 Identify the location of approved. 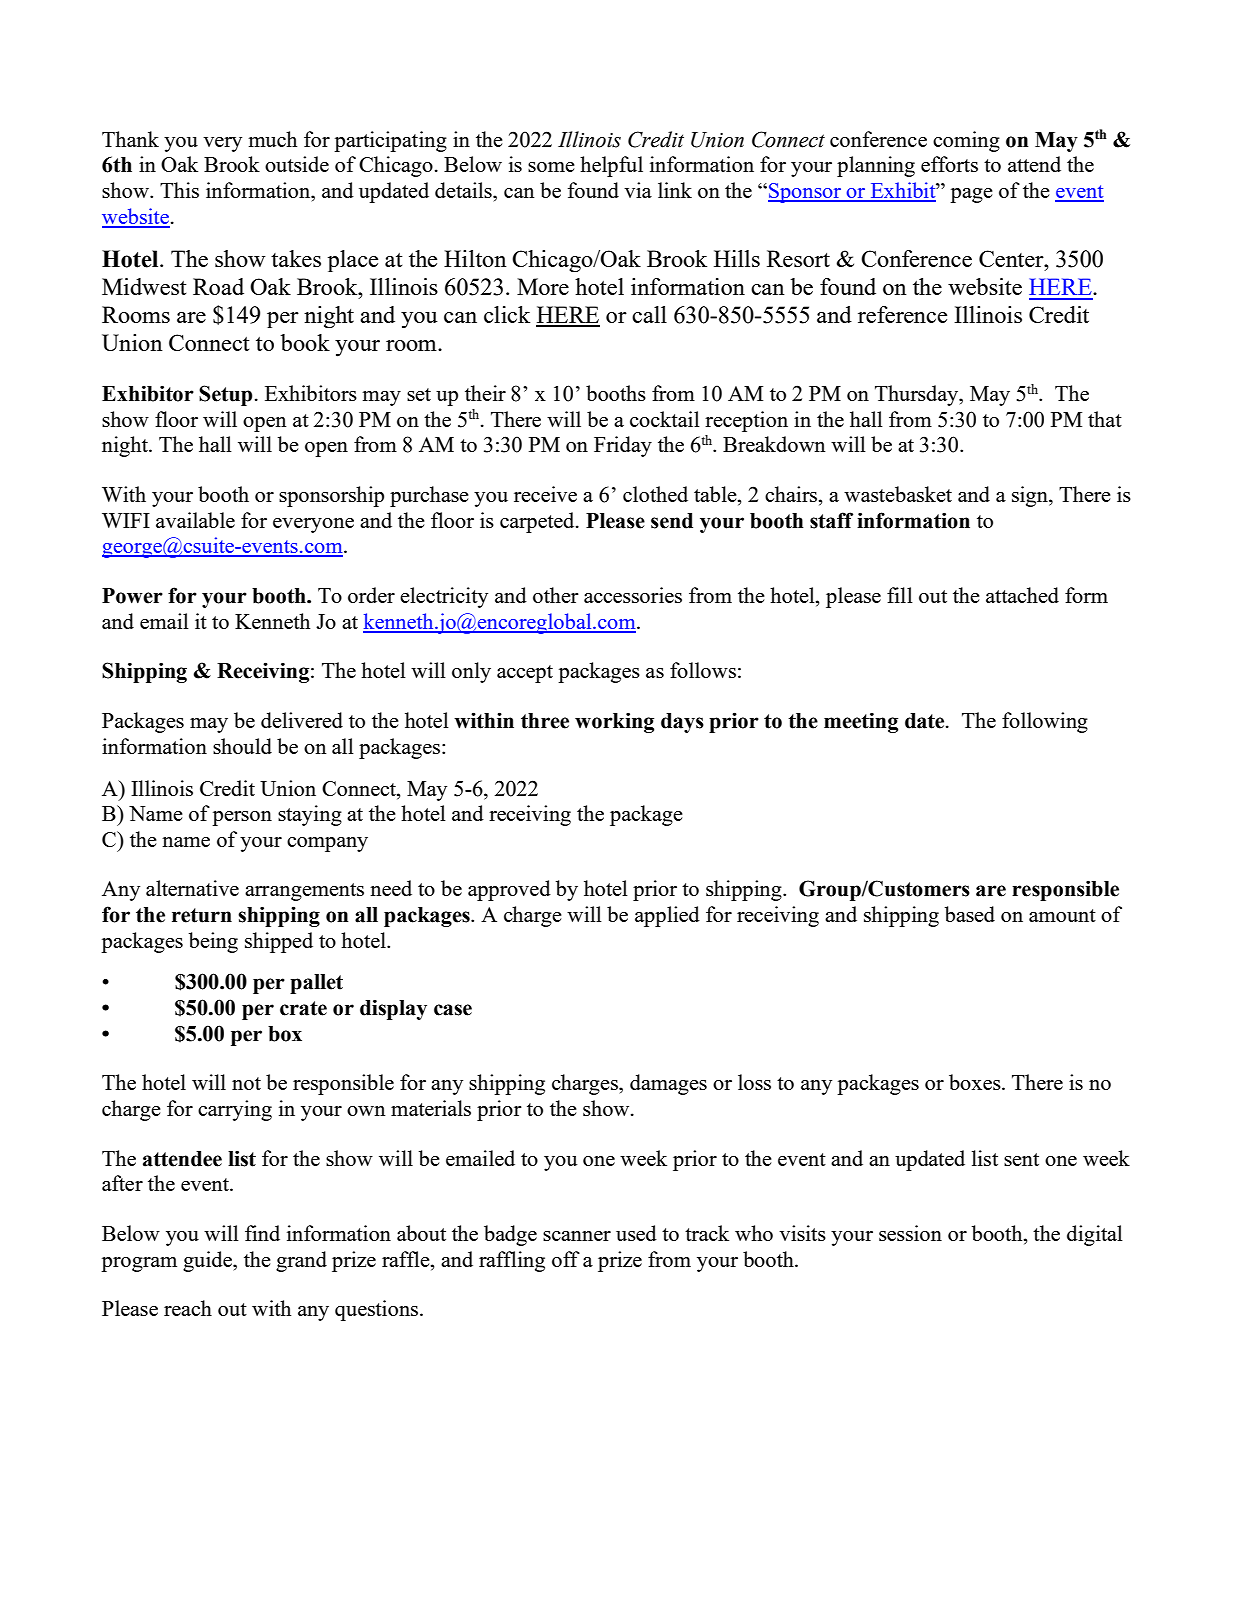
(509, 890).
